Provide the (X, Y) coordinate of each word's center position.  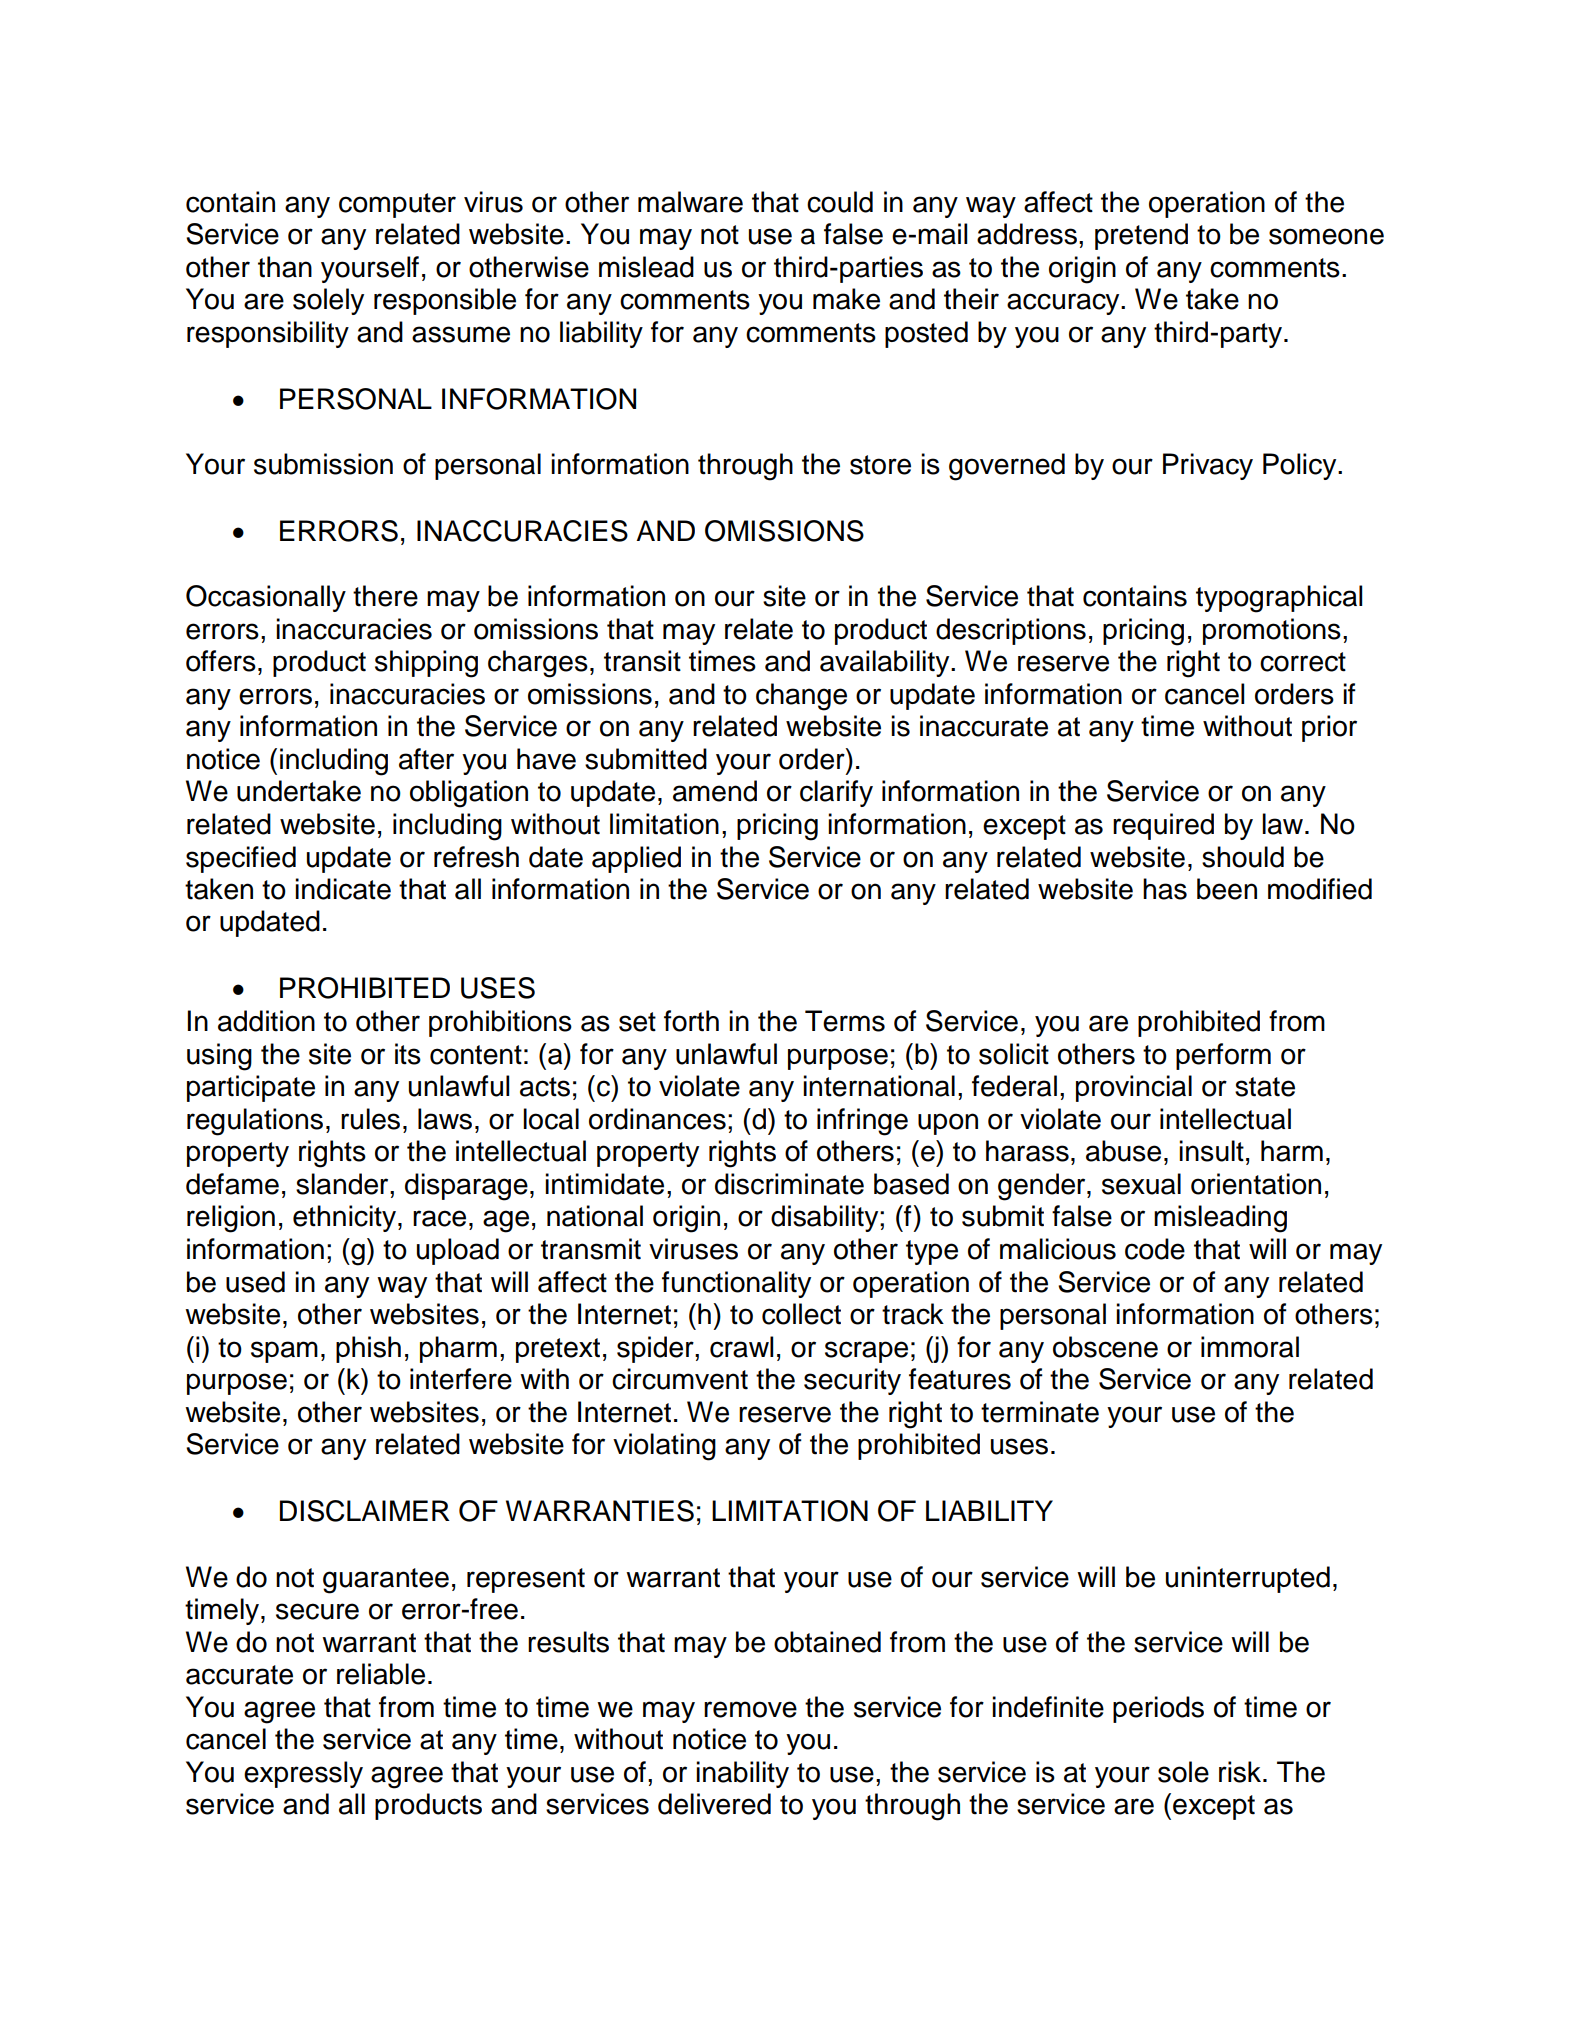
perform (1223, 1056)
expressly (303, 1774)
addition (266, 1021)
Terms (845, 1021)
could (840, 202)
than (285, 267)
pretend (1141, 236)
